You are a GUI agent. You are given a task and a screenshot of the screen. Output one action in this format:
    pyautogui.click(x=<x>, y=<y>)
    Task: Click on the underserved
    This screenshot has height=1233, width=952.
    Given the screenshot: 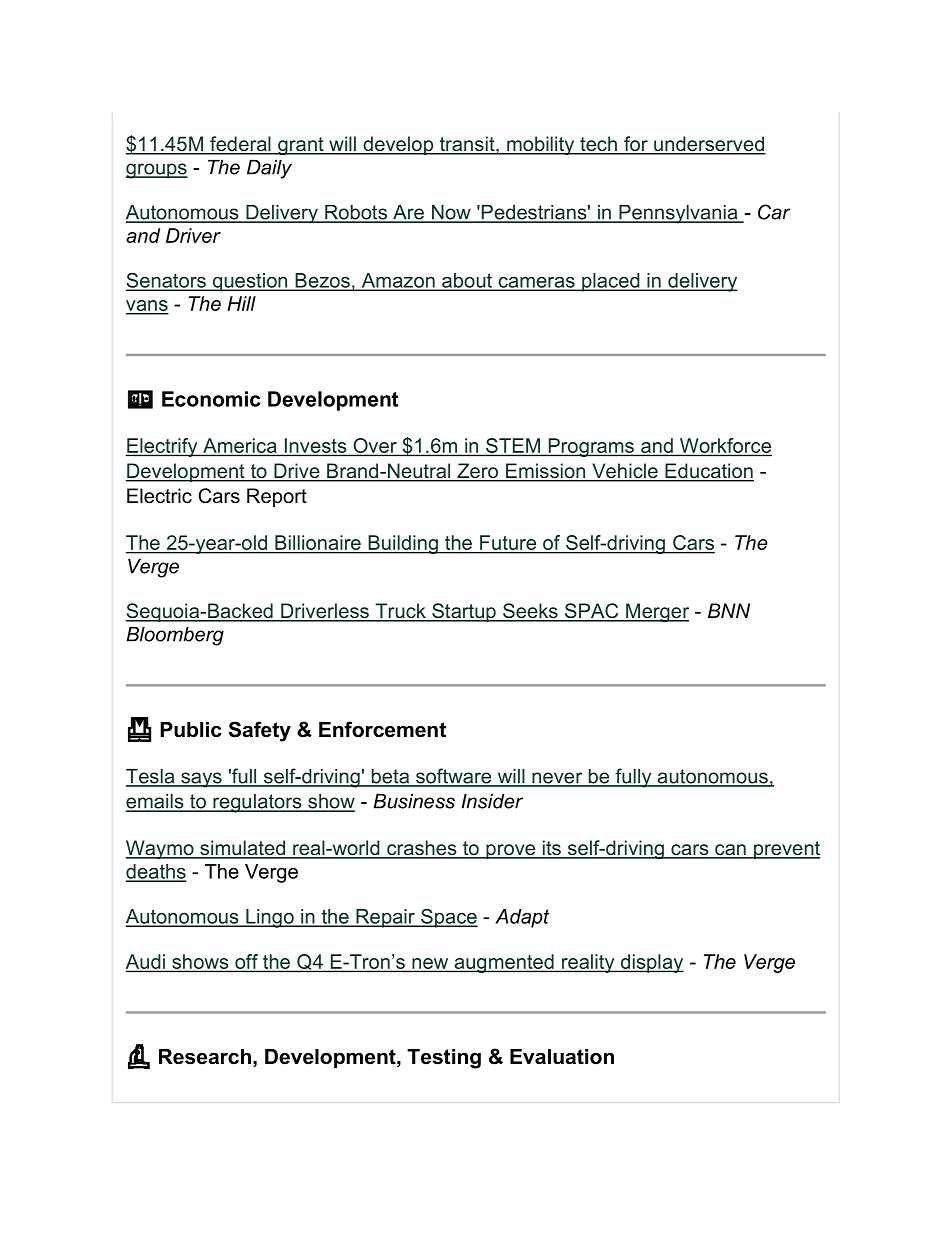 What is the action you would take?
    pyautogui.click(x=709, y=145)
